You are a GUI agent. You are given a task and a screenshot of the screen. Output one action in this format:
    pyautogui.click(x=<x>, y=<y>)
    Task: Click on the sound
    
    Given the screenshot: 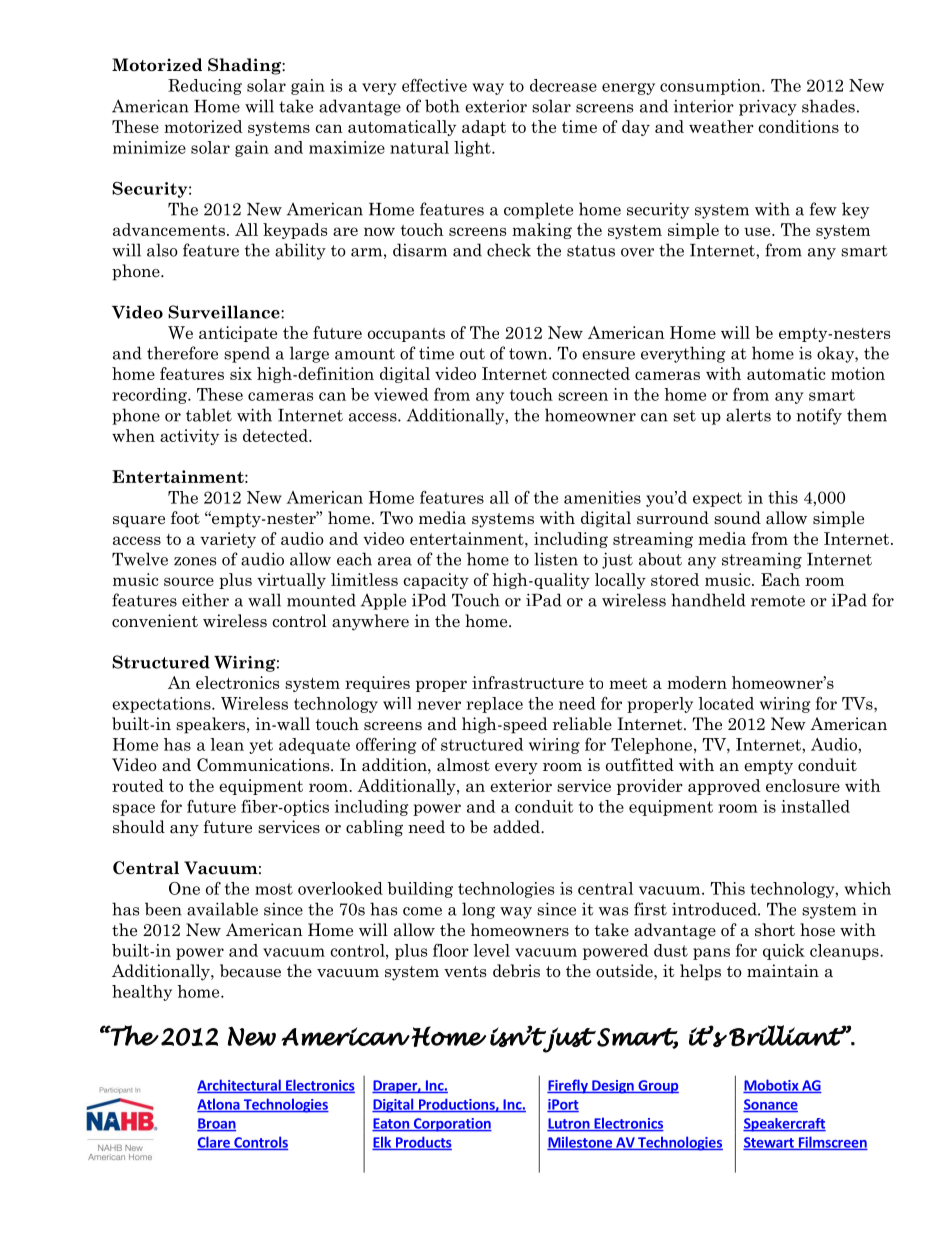 What is the action you would take?
    pyautogui.click(x=737, y=518)
